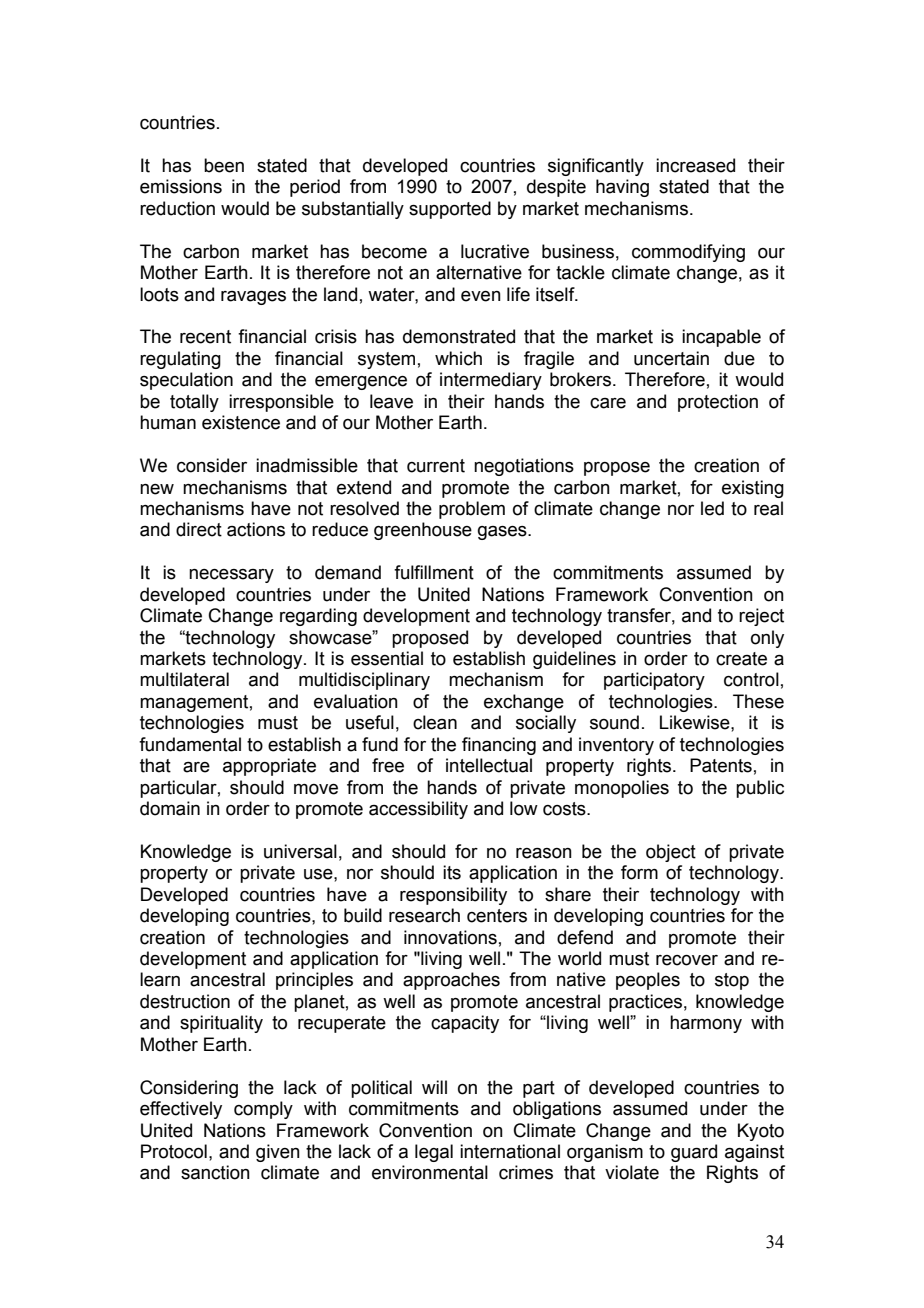 This document has width=924, height=1308. What do you see at coordinates (256, 529) in the document?
I see `actions` at bounding box center [256, 529].
